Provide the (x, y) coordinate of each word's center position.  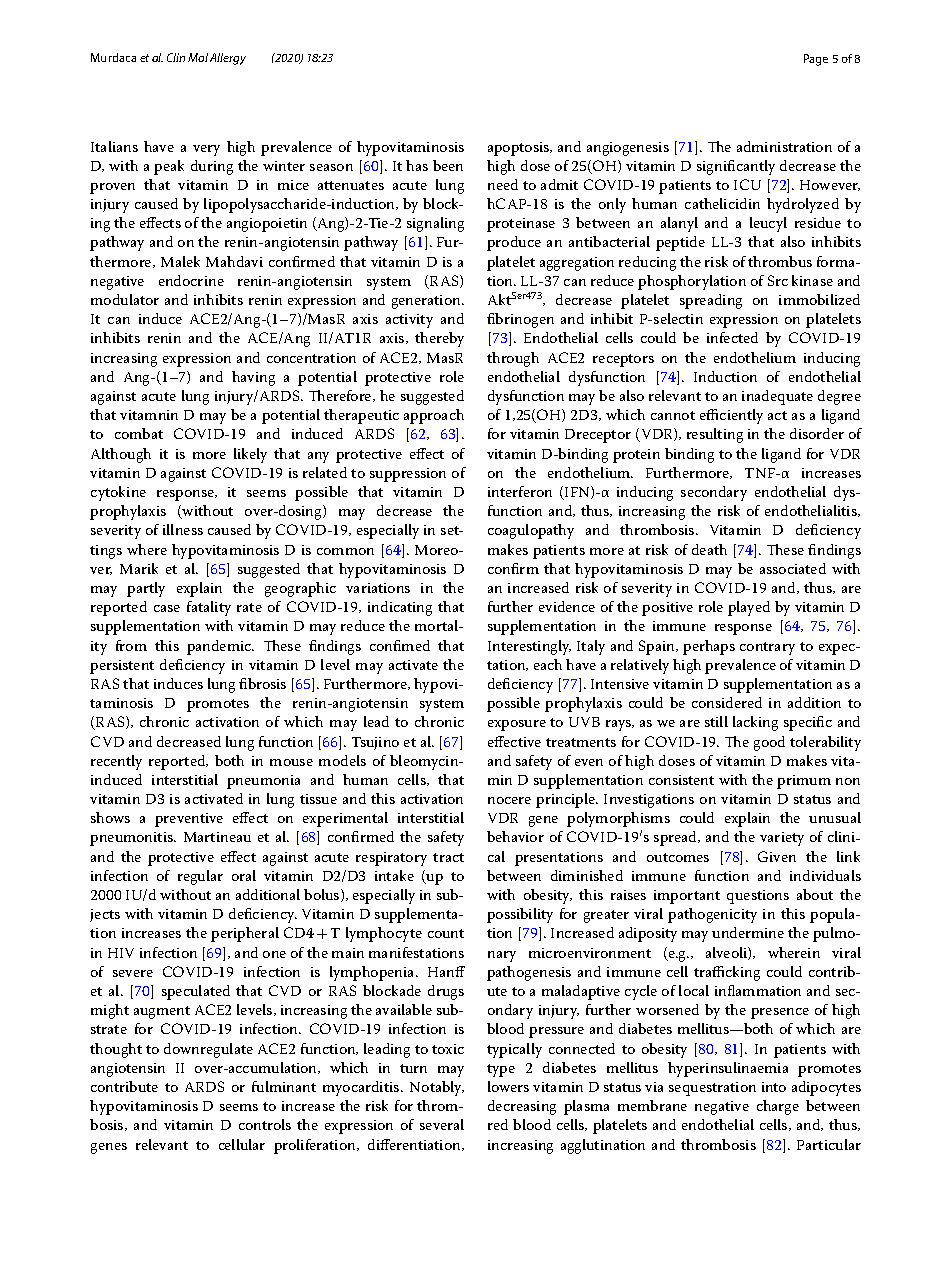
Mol (198, 57)
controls (265, 1124)
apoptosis (519, 149)
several (442, 1124)
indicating (400, 608)
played (749, 608)
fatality (209, 608)
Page (816, 60)
